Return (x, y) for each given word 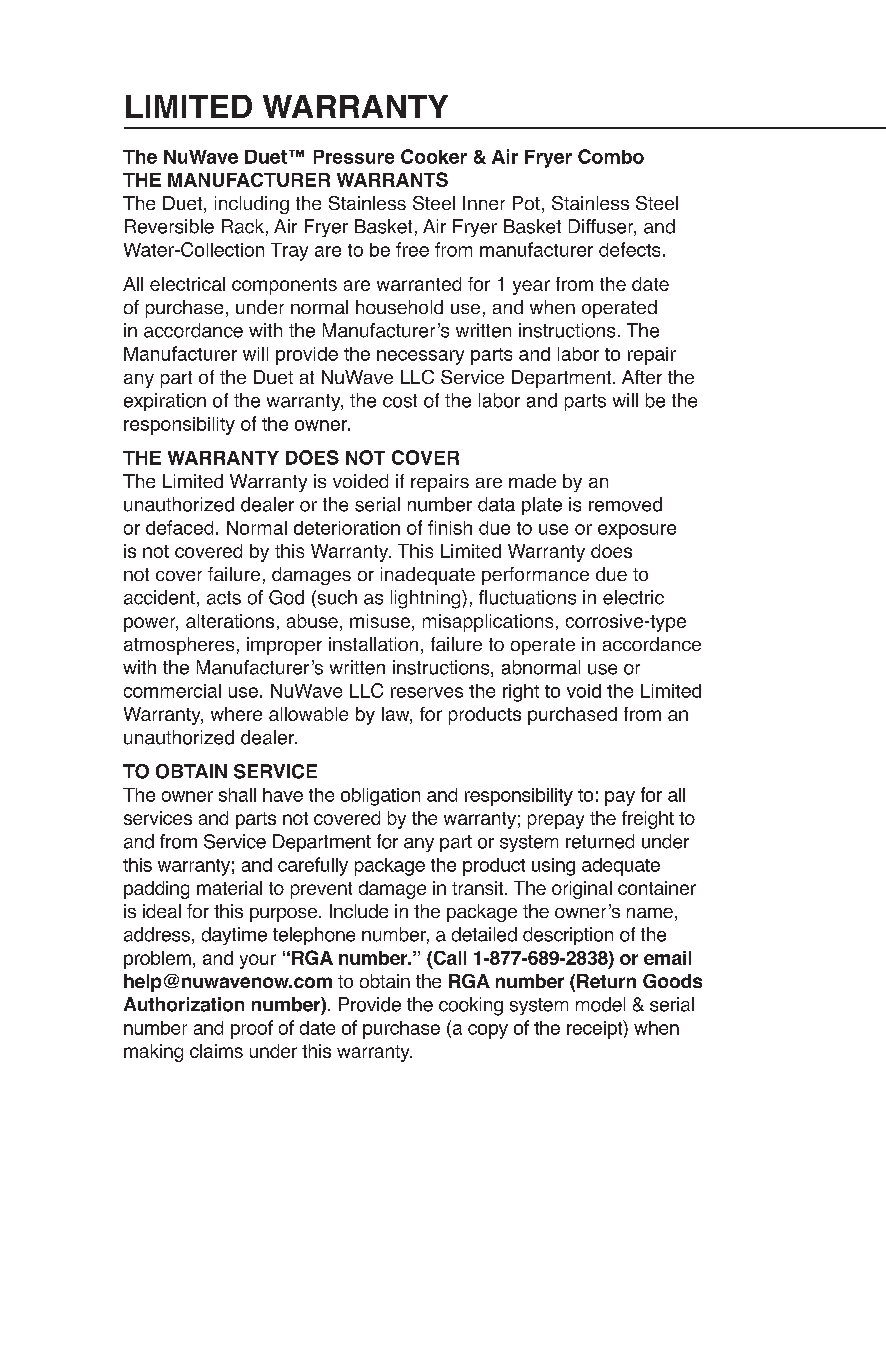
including (252, 205)
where (236, 714)
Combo (611, 156)
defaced (179, 527)
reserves (427, 692)
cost (400, 401)
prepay (556, 821)
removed (625, 504)
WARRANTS (392, 179)
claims (216, 1051)
